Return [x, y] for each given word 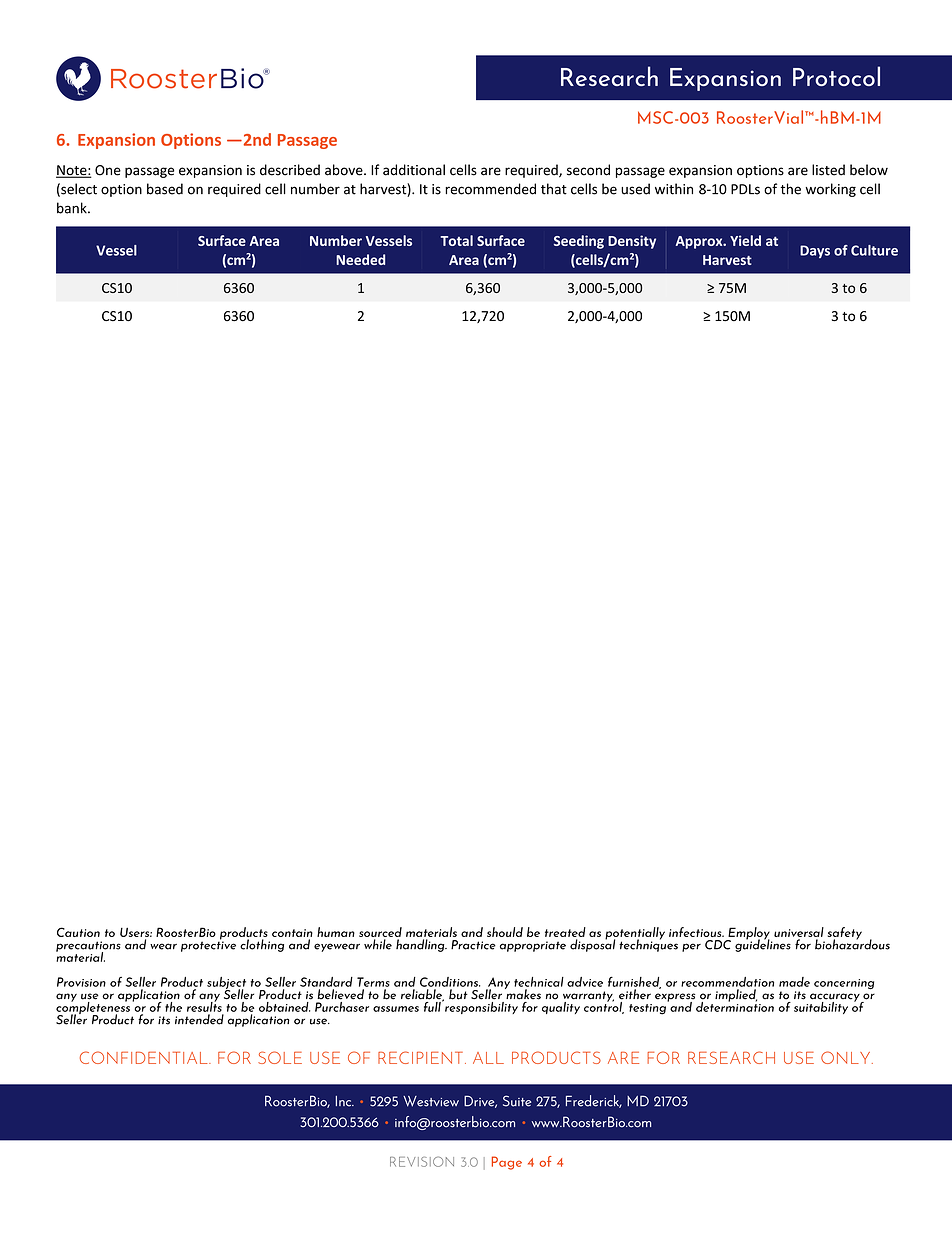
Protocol [836, 76]
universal [799, 933]
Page [507, 1163]
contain [292, 933]
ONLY [847, 1057]
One [108, 170]
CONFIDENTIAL [145, 1057]
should [505, 932]
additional [414, 170]
